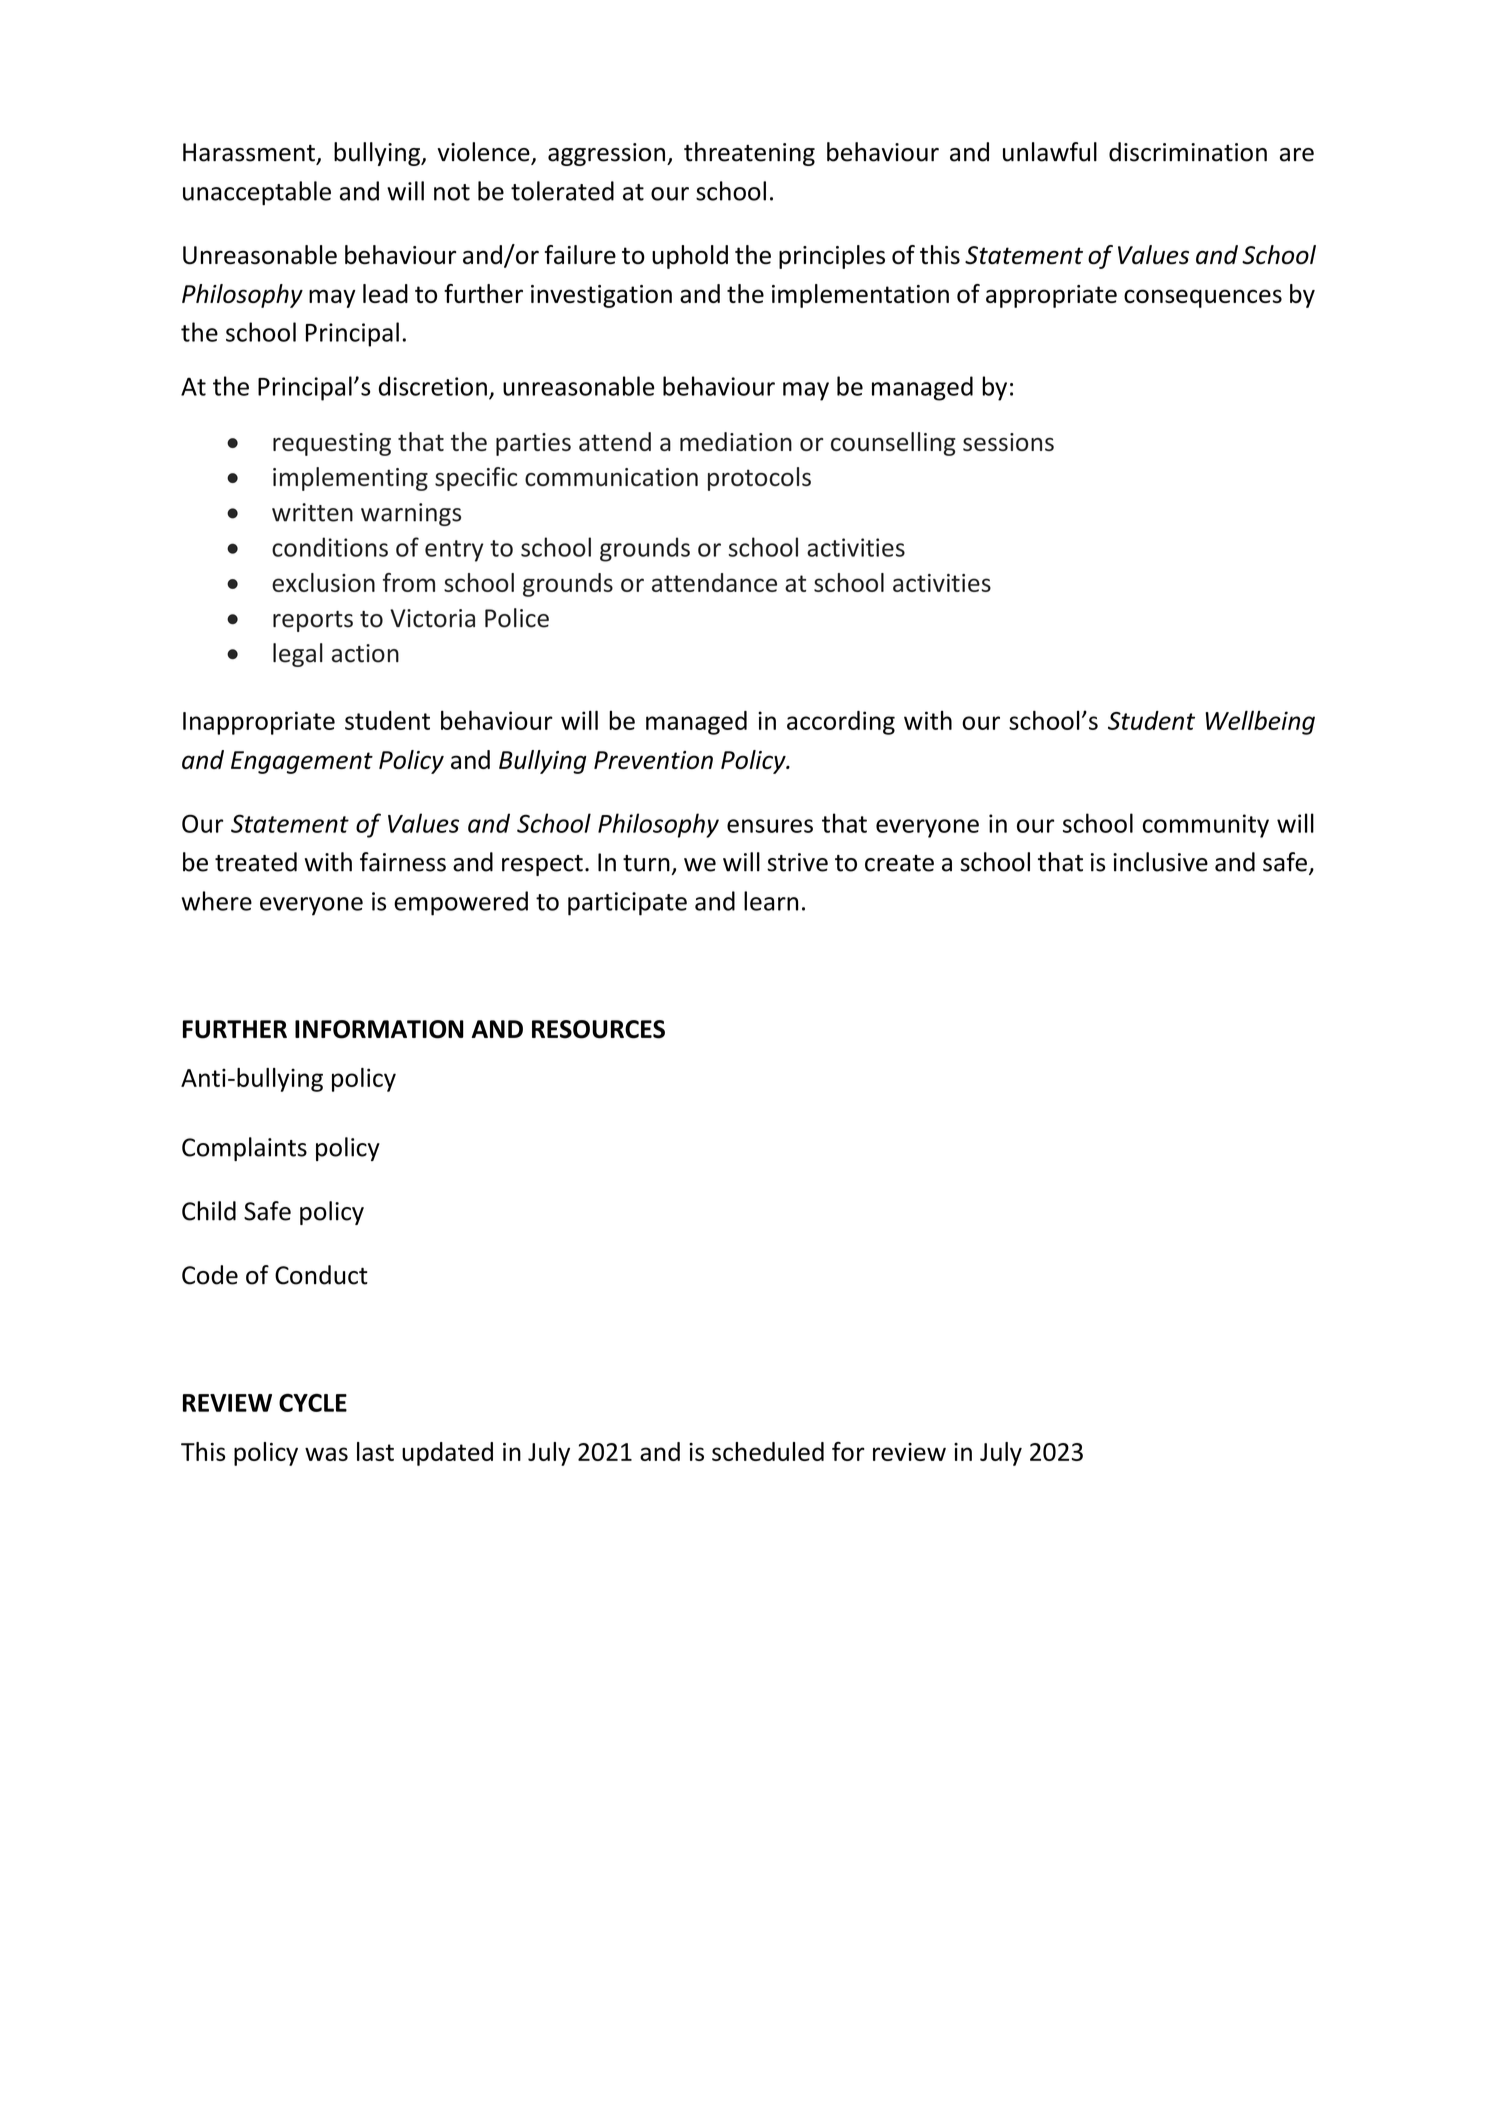  Describe the element at coordinates (257, 193) in the screenshot. I see `unacceptable` at that location.
